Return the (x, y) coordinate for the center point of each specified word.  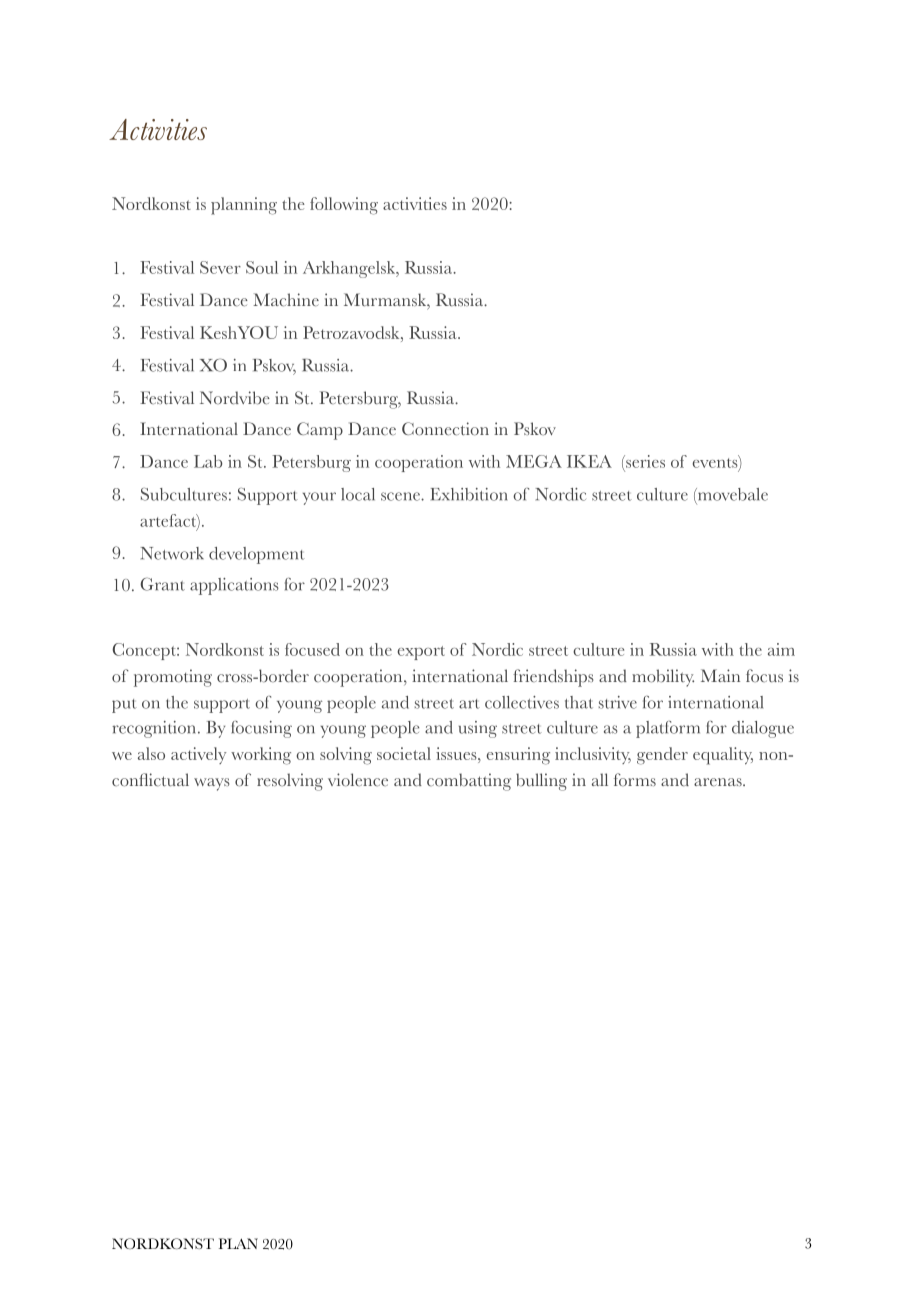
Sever (220, 267)
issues (457, 753)
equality (723, 756)
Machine (286, 300)
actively (198, 755)
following (344, 206)
